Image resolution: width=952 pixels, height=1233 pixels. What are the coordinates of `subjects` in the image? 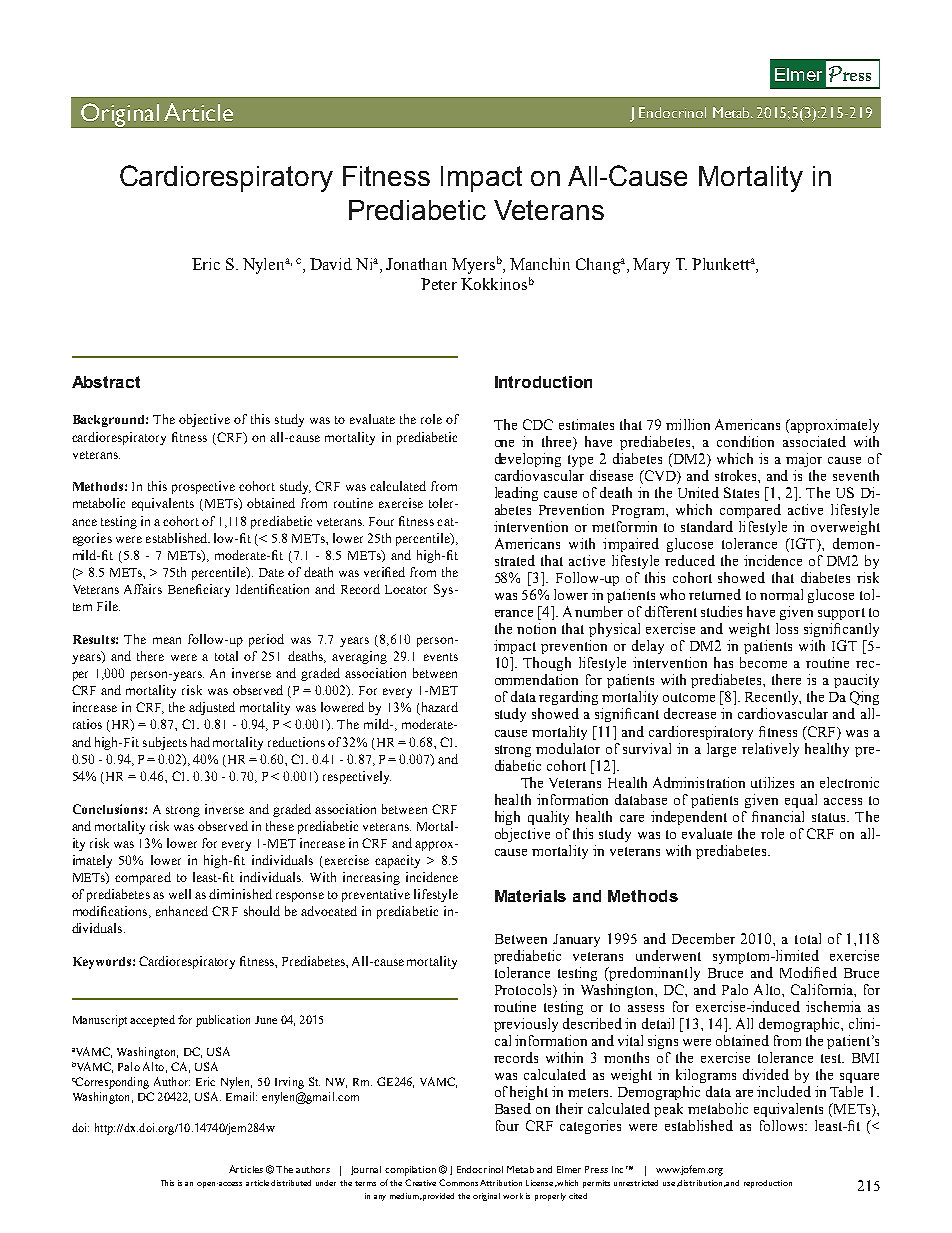 It's located at (165, 743).
